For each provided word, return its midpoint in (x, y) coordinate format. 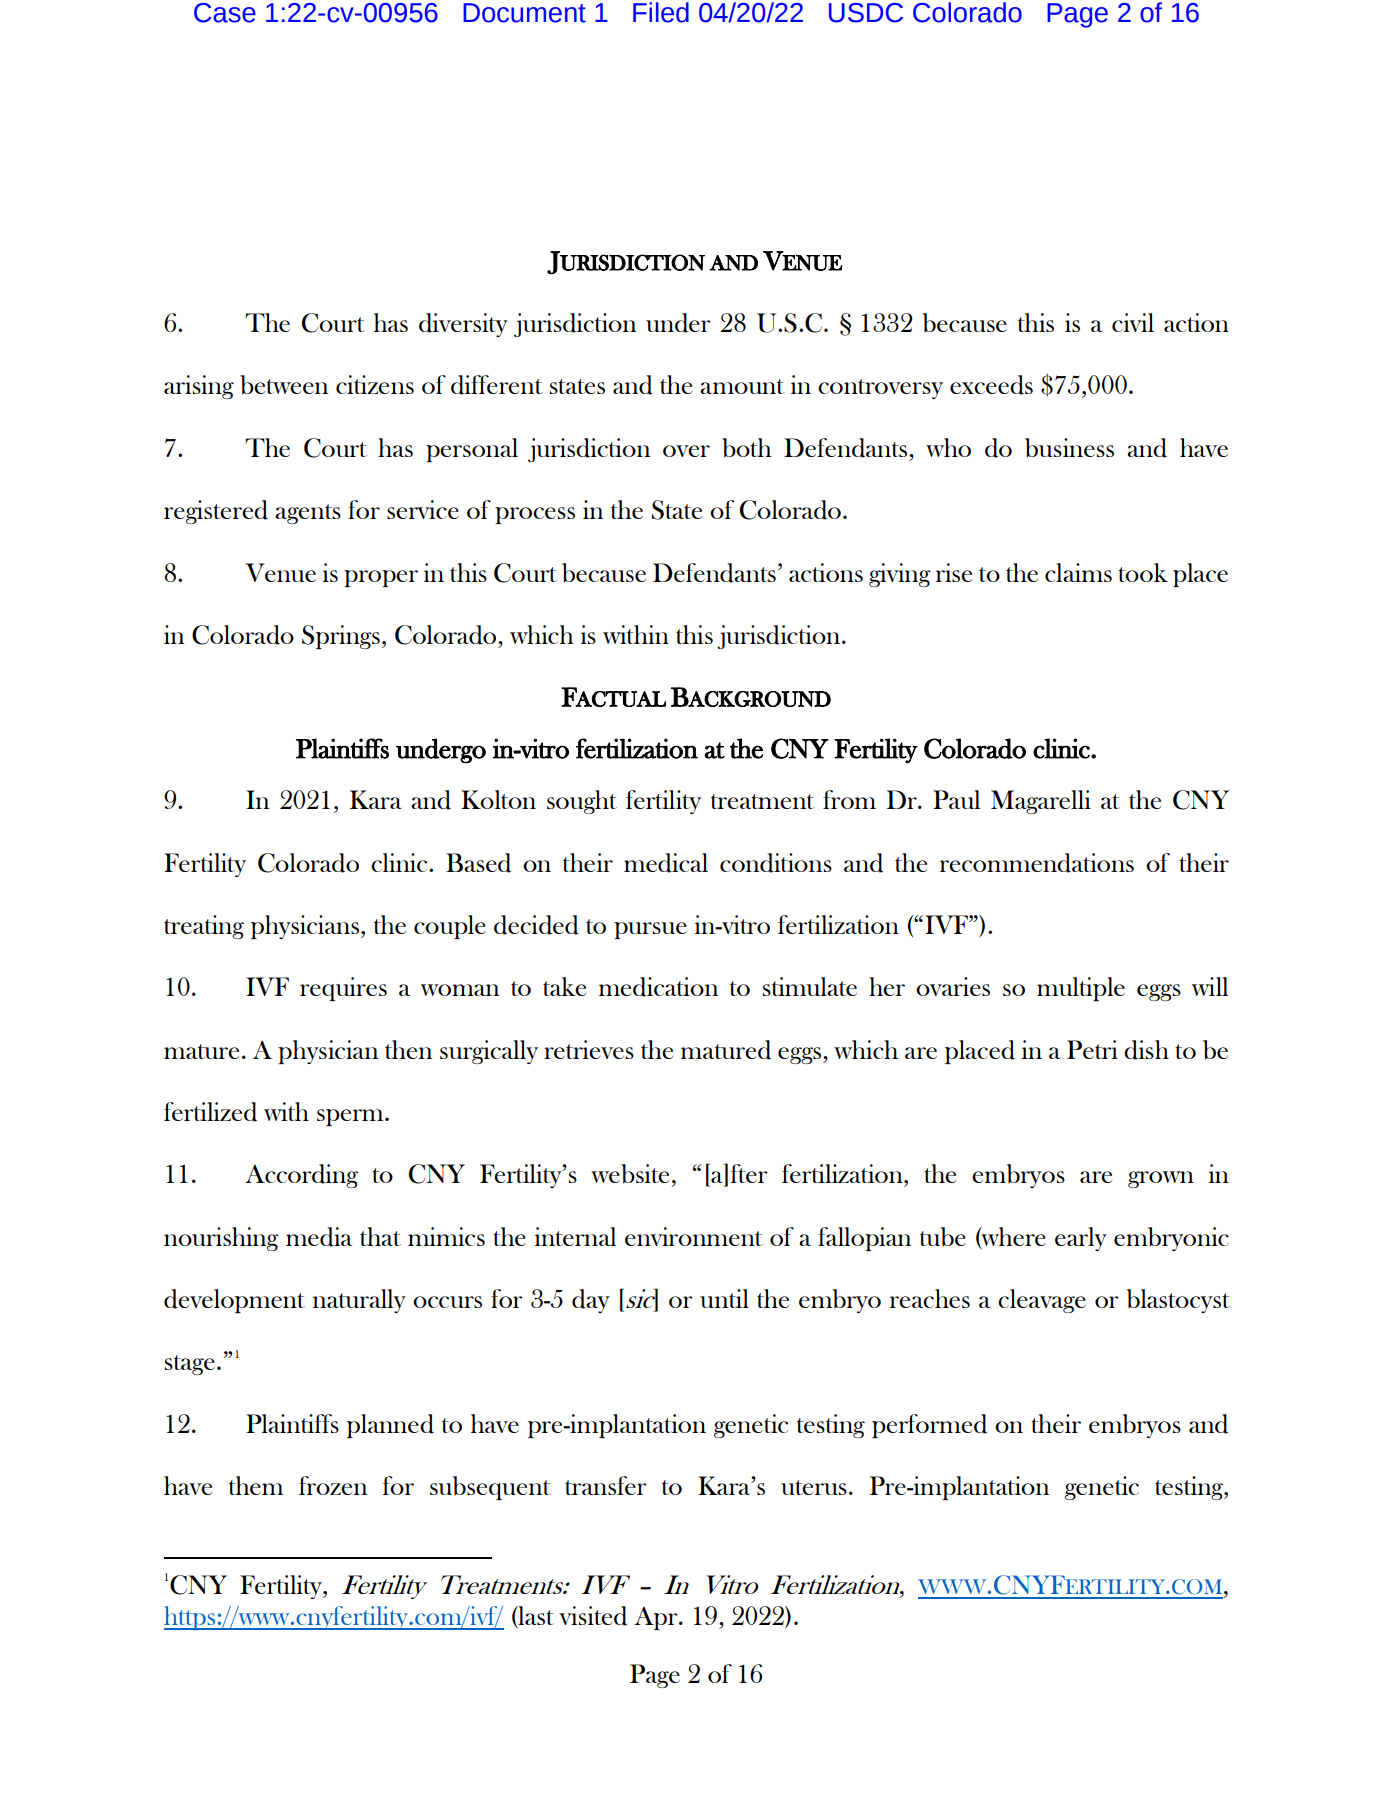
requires (343, 989)
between (284, 385)
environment (694, 1236)
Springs (341, 637)
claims (1078, 572)
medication (658, 987)
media (319, 1237)
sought (582, 802)
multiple (1081, 989)
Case (225, 13)
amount (742, 386)
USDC (866, 13)
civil (1133, 322)
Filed (661, 12)
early (1081, 1239)
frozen (333, 1485)
